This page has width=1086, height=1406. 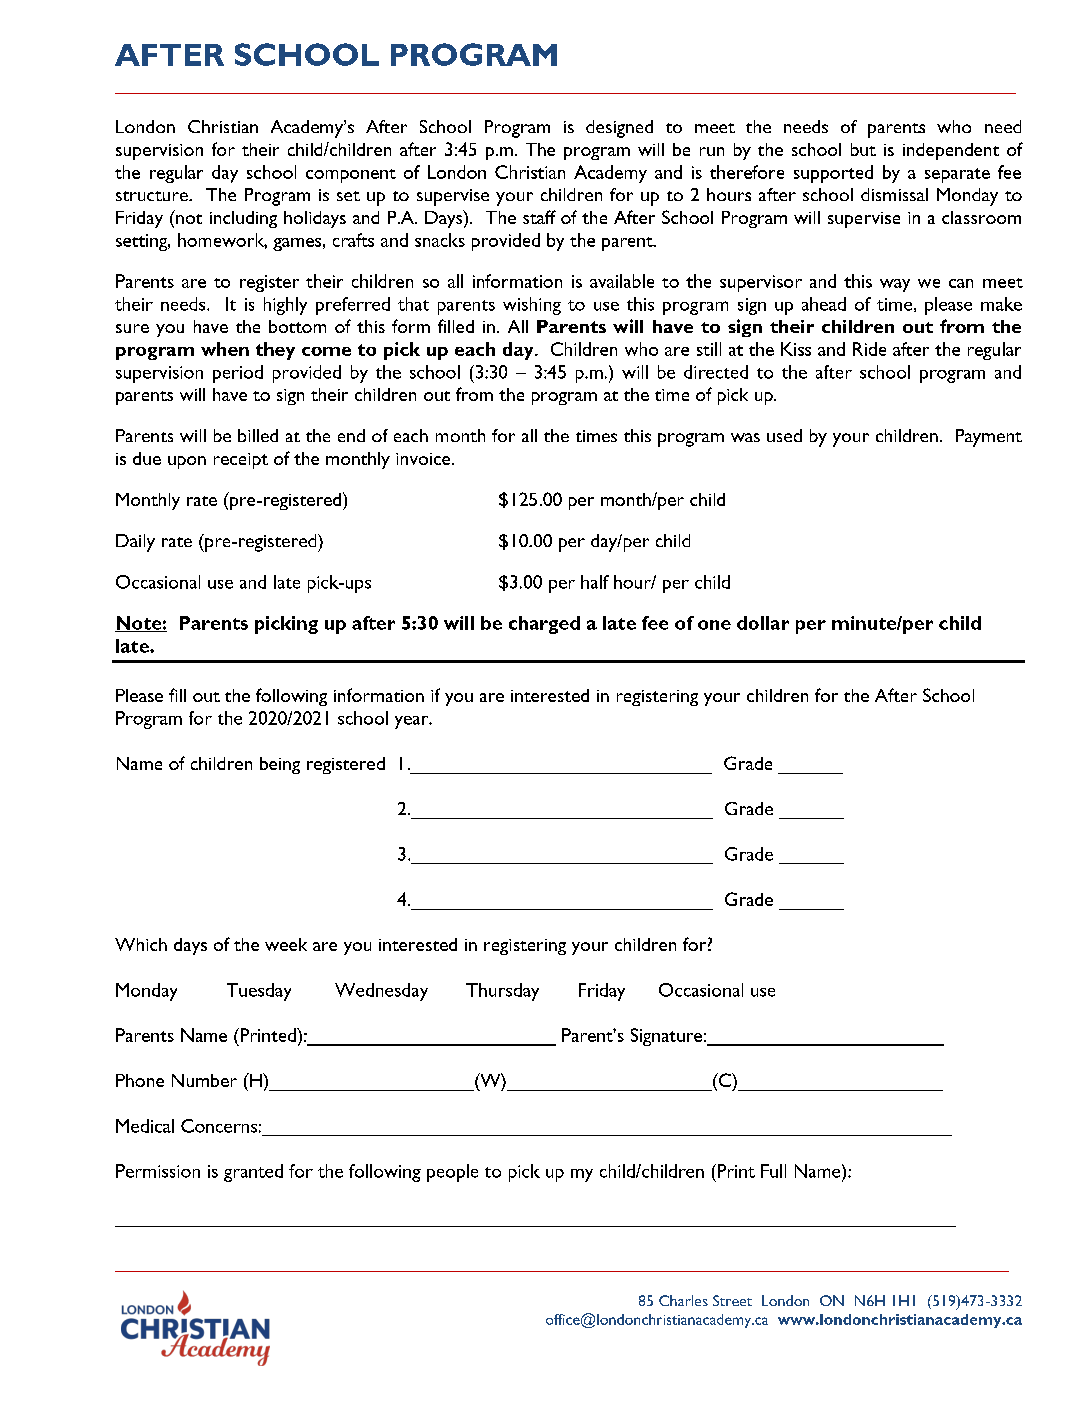 What do you see at coordinates (894, 194) in the page?
I see `dismissal` at bounding box center [894, 194].
